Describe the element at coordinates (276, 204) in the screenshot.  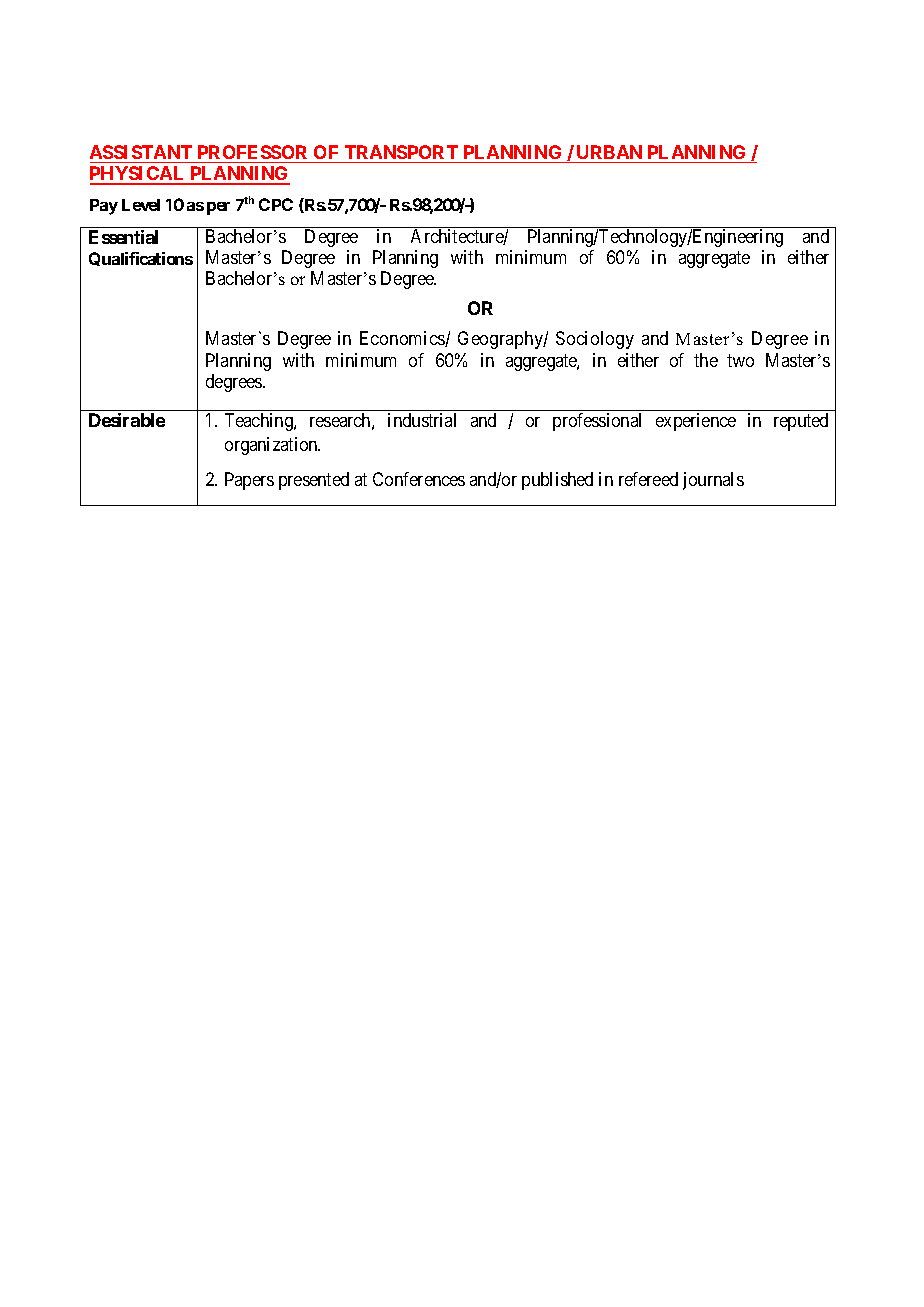
I see `CPC` at that location.
